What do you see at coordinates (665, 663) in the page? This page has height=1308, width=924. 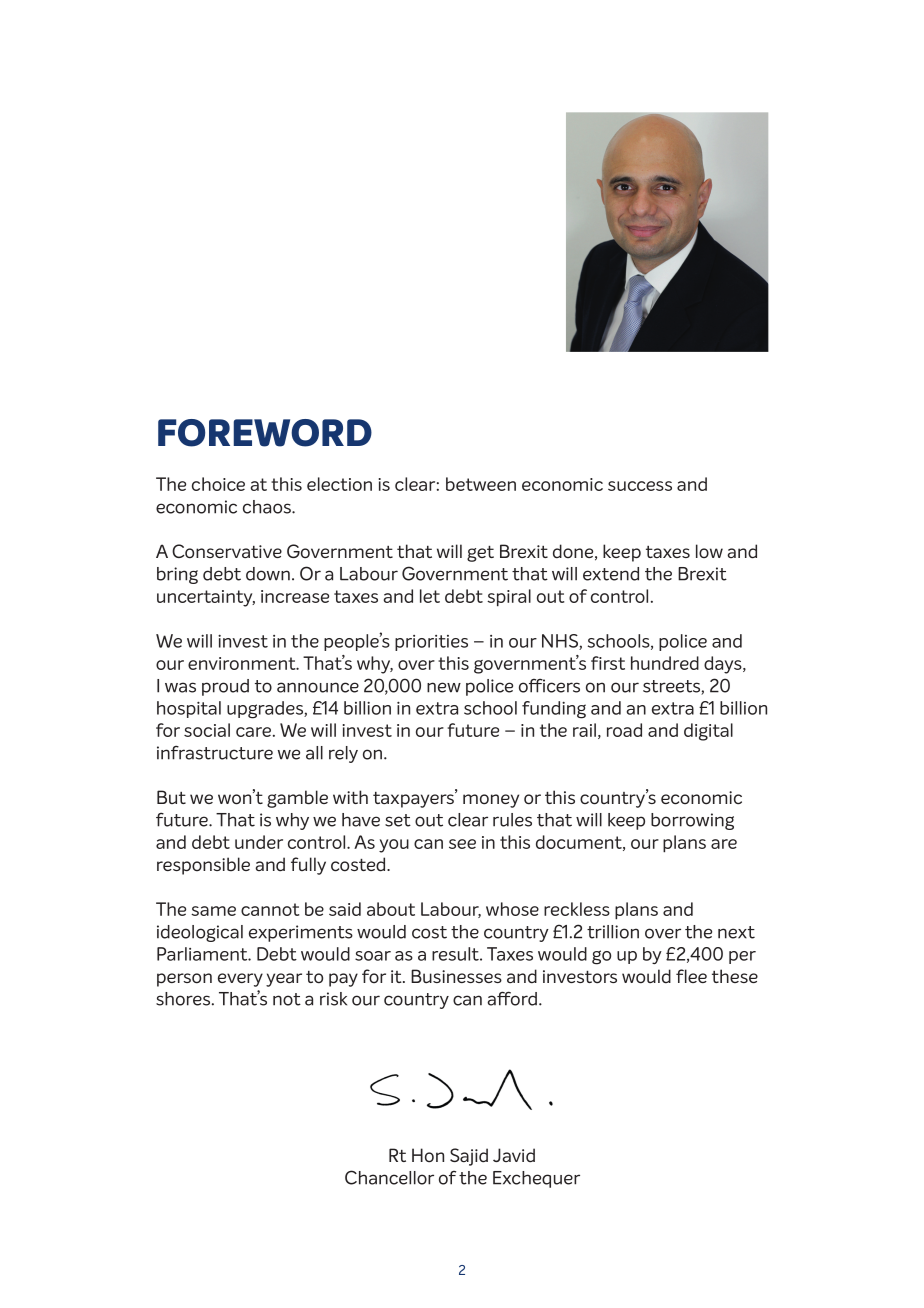 I see `hundred` at bounding box center [665, 663].
